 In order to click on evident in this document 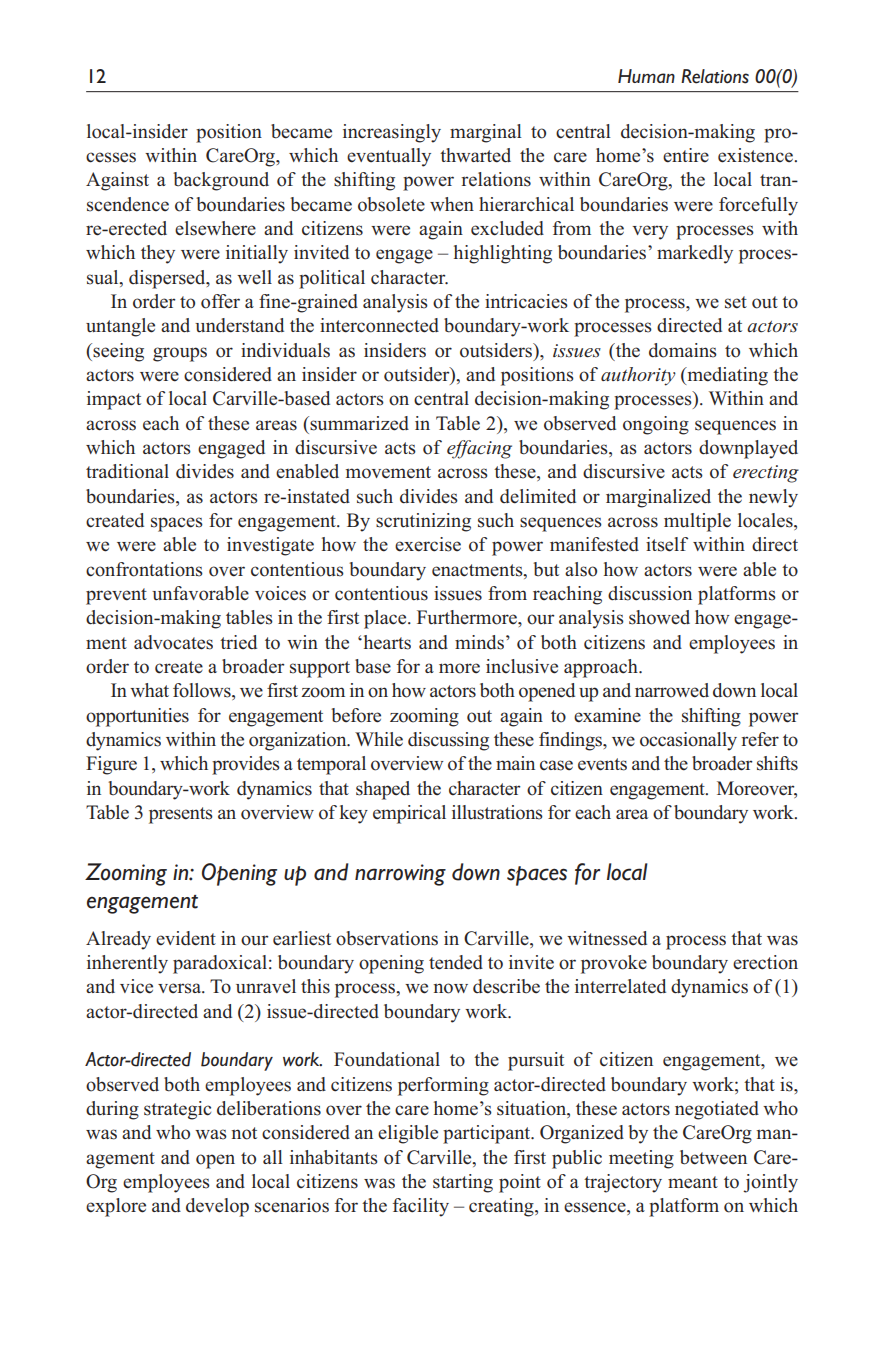, I will do `click(186, 938)`.
